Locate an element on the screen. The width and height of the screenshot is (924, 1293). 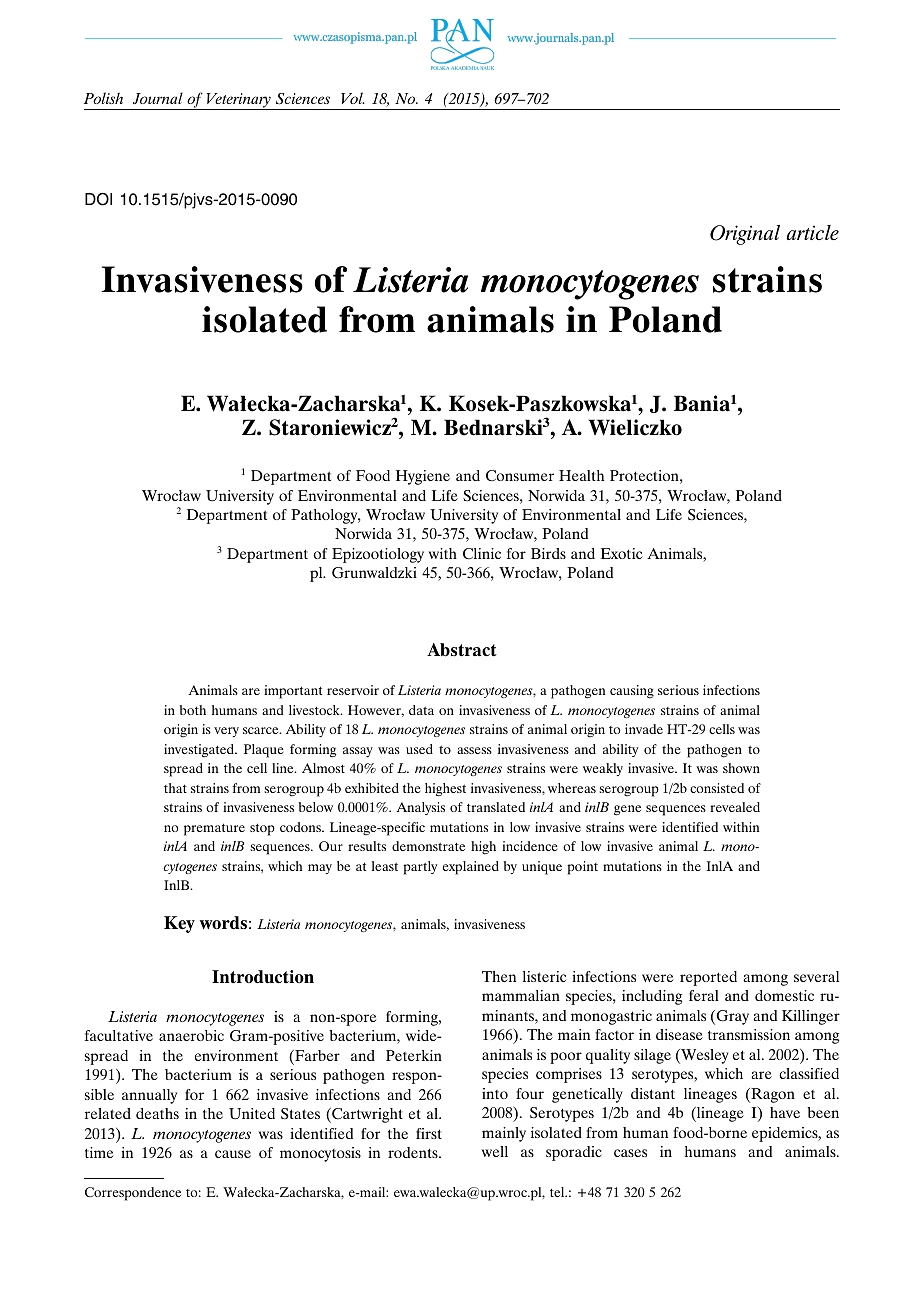
explained is located at coordinates (471, 868).
